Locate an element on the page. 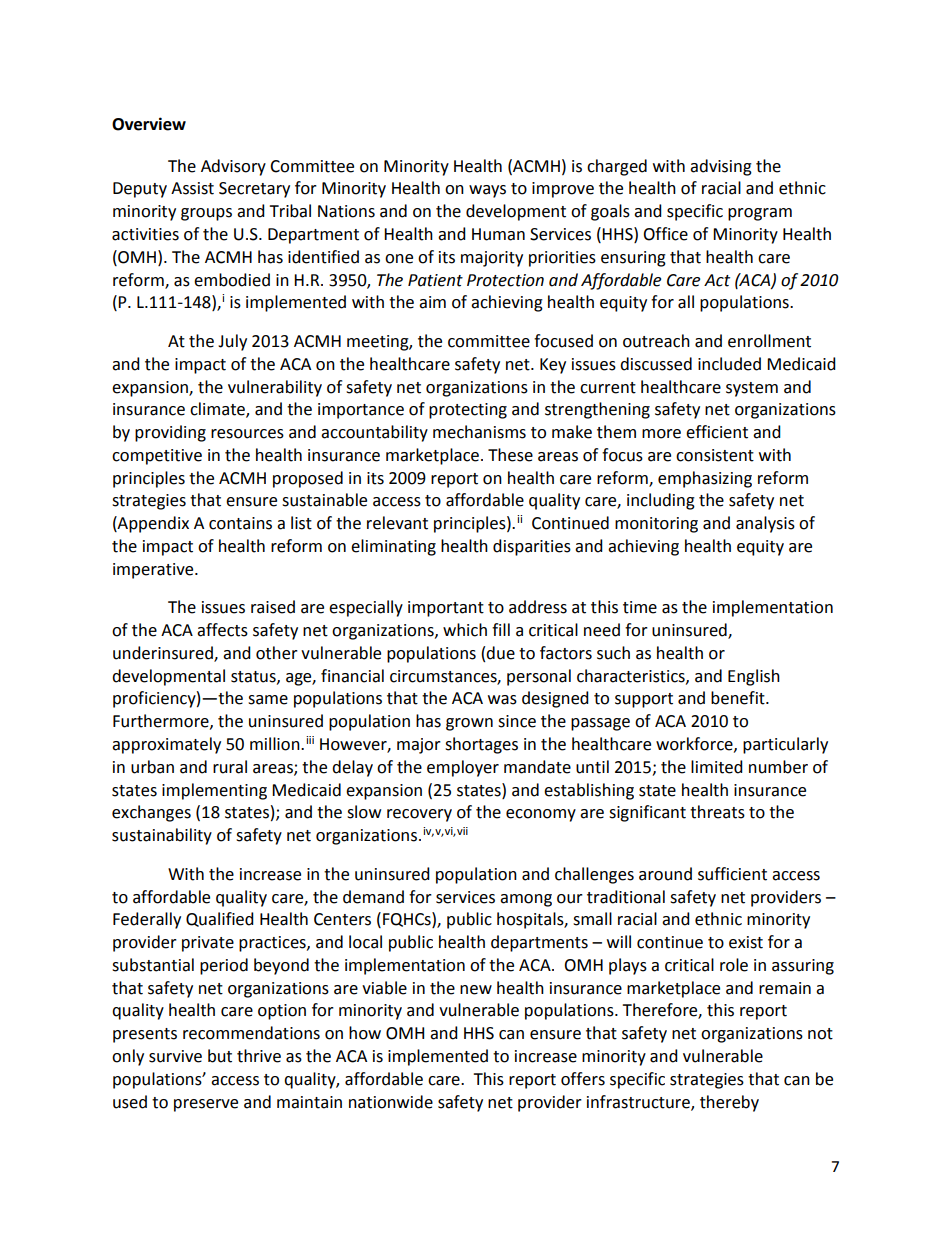  affects is located at coordinates (222, 630).
